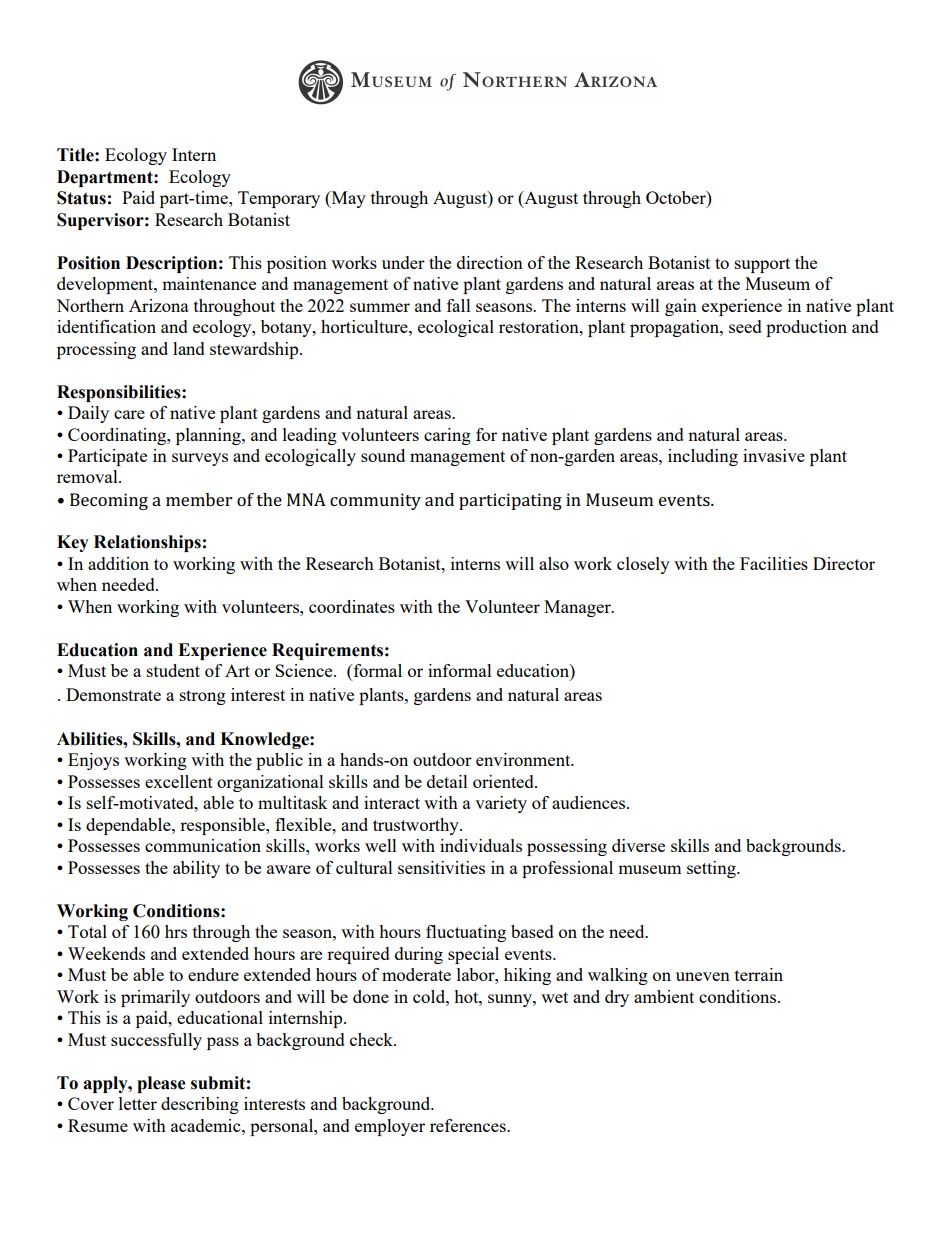 This image has width=952, height=1233. Describe the element at coordinates (196, 869) in the image. I see `ability` at that location.
